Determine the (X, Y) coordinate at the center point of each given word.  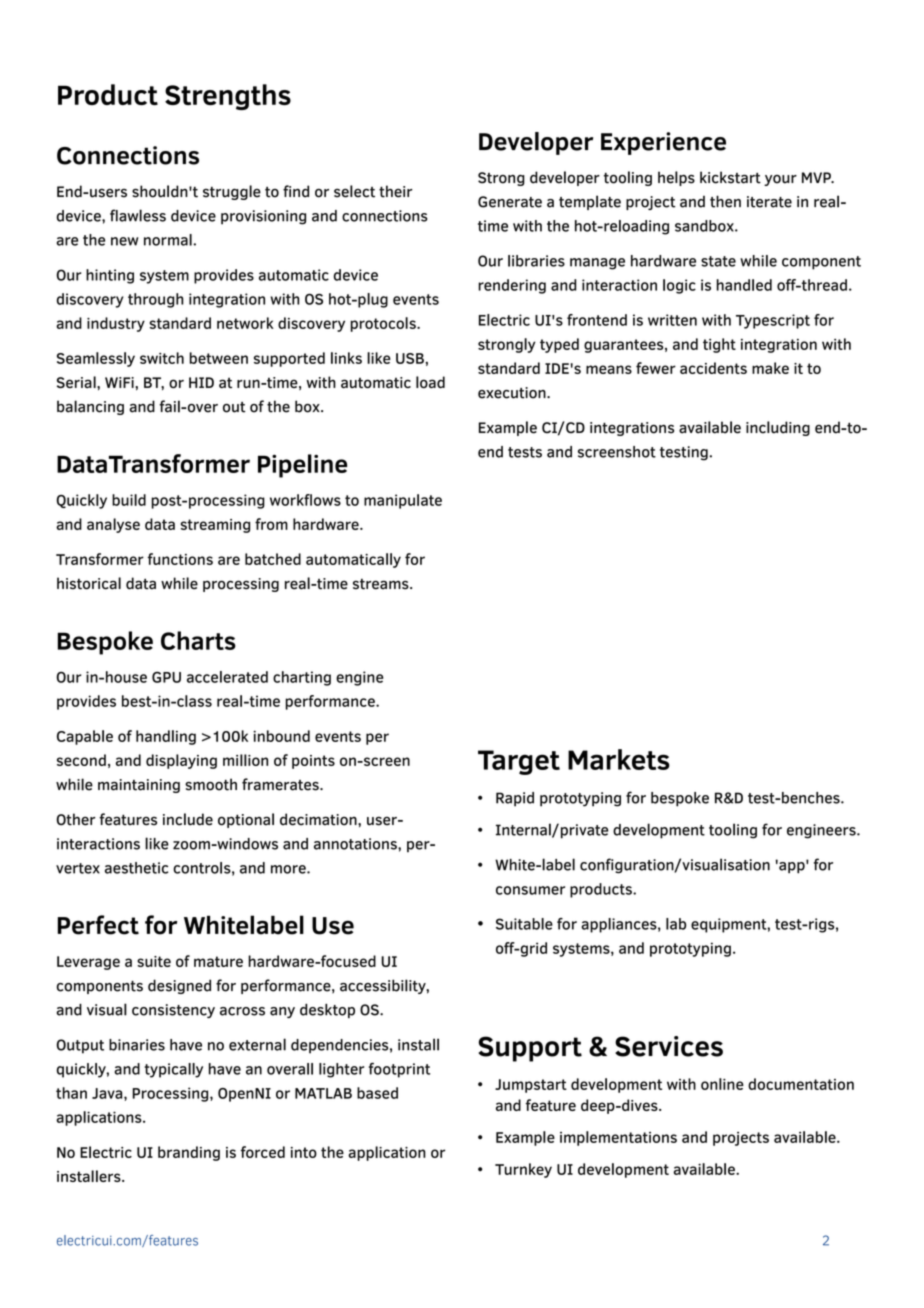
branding (189, 1153)
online (722, 1084)
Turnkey (523, 1170)
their (396, 191)
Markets (619, 759)
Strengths (228, 97)
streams (382, 584)
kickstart (730, 177)
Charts (198, 640)
